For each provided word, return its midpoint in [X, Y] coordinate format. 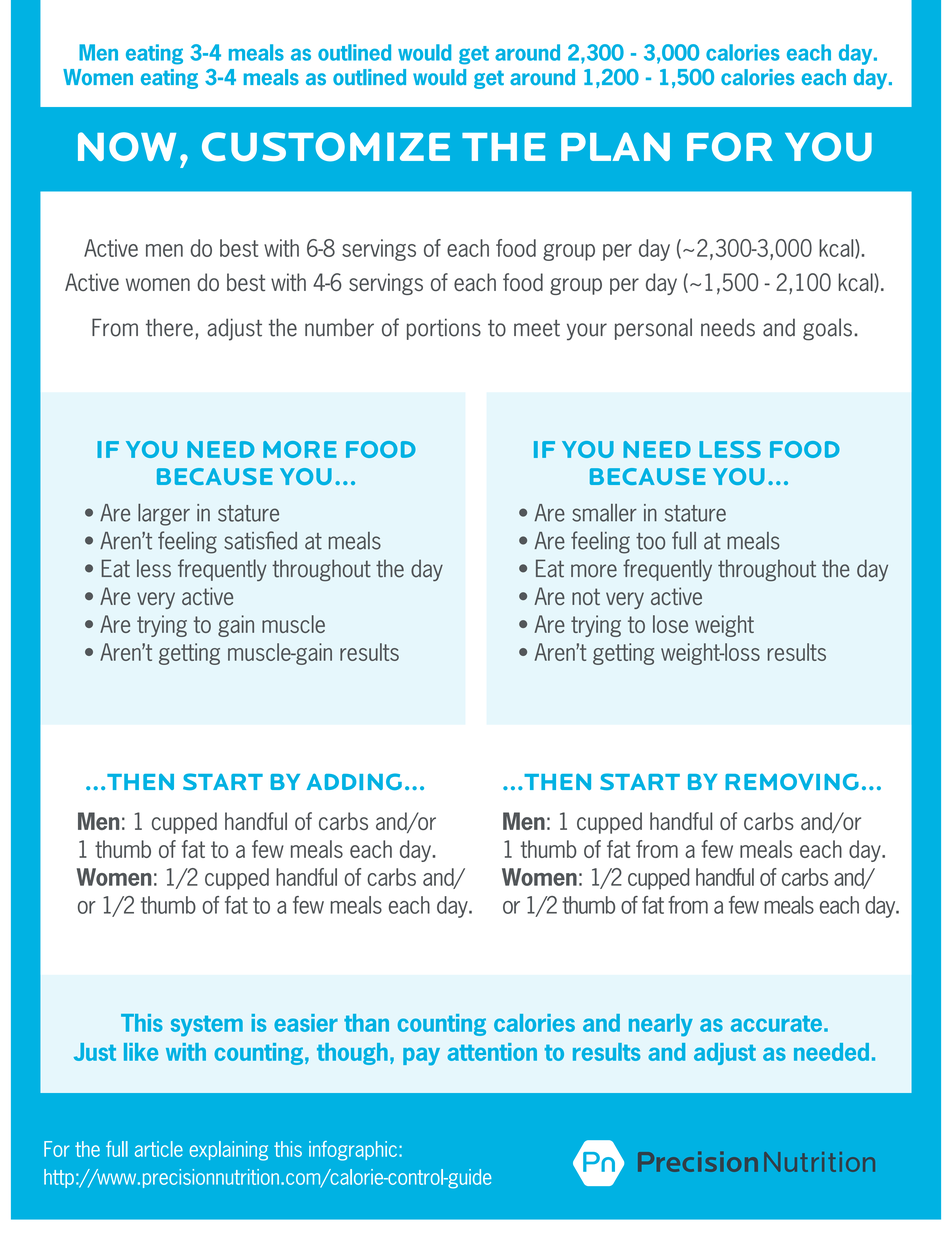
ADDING [354, 781]
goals [827, 329]
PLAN [615, 146]
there [169, 327]
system [207, 1025]
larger [164, 515]
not [586, 596]
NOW [127, 147]
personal [653, 329]
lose [670, 624]
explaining [229, 1151]
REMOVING [792, 781]
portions [444, 329]
